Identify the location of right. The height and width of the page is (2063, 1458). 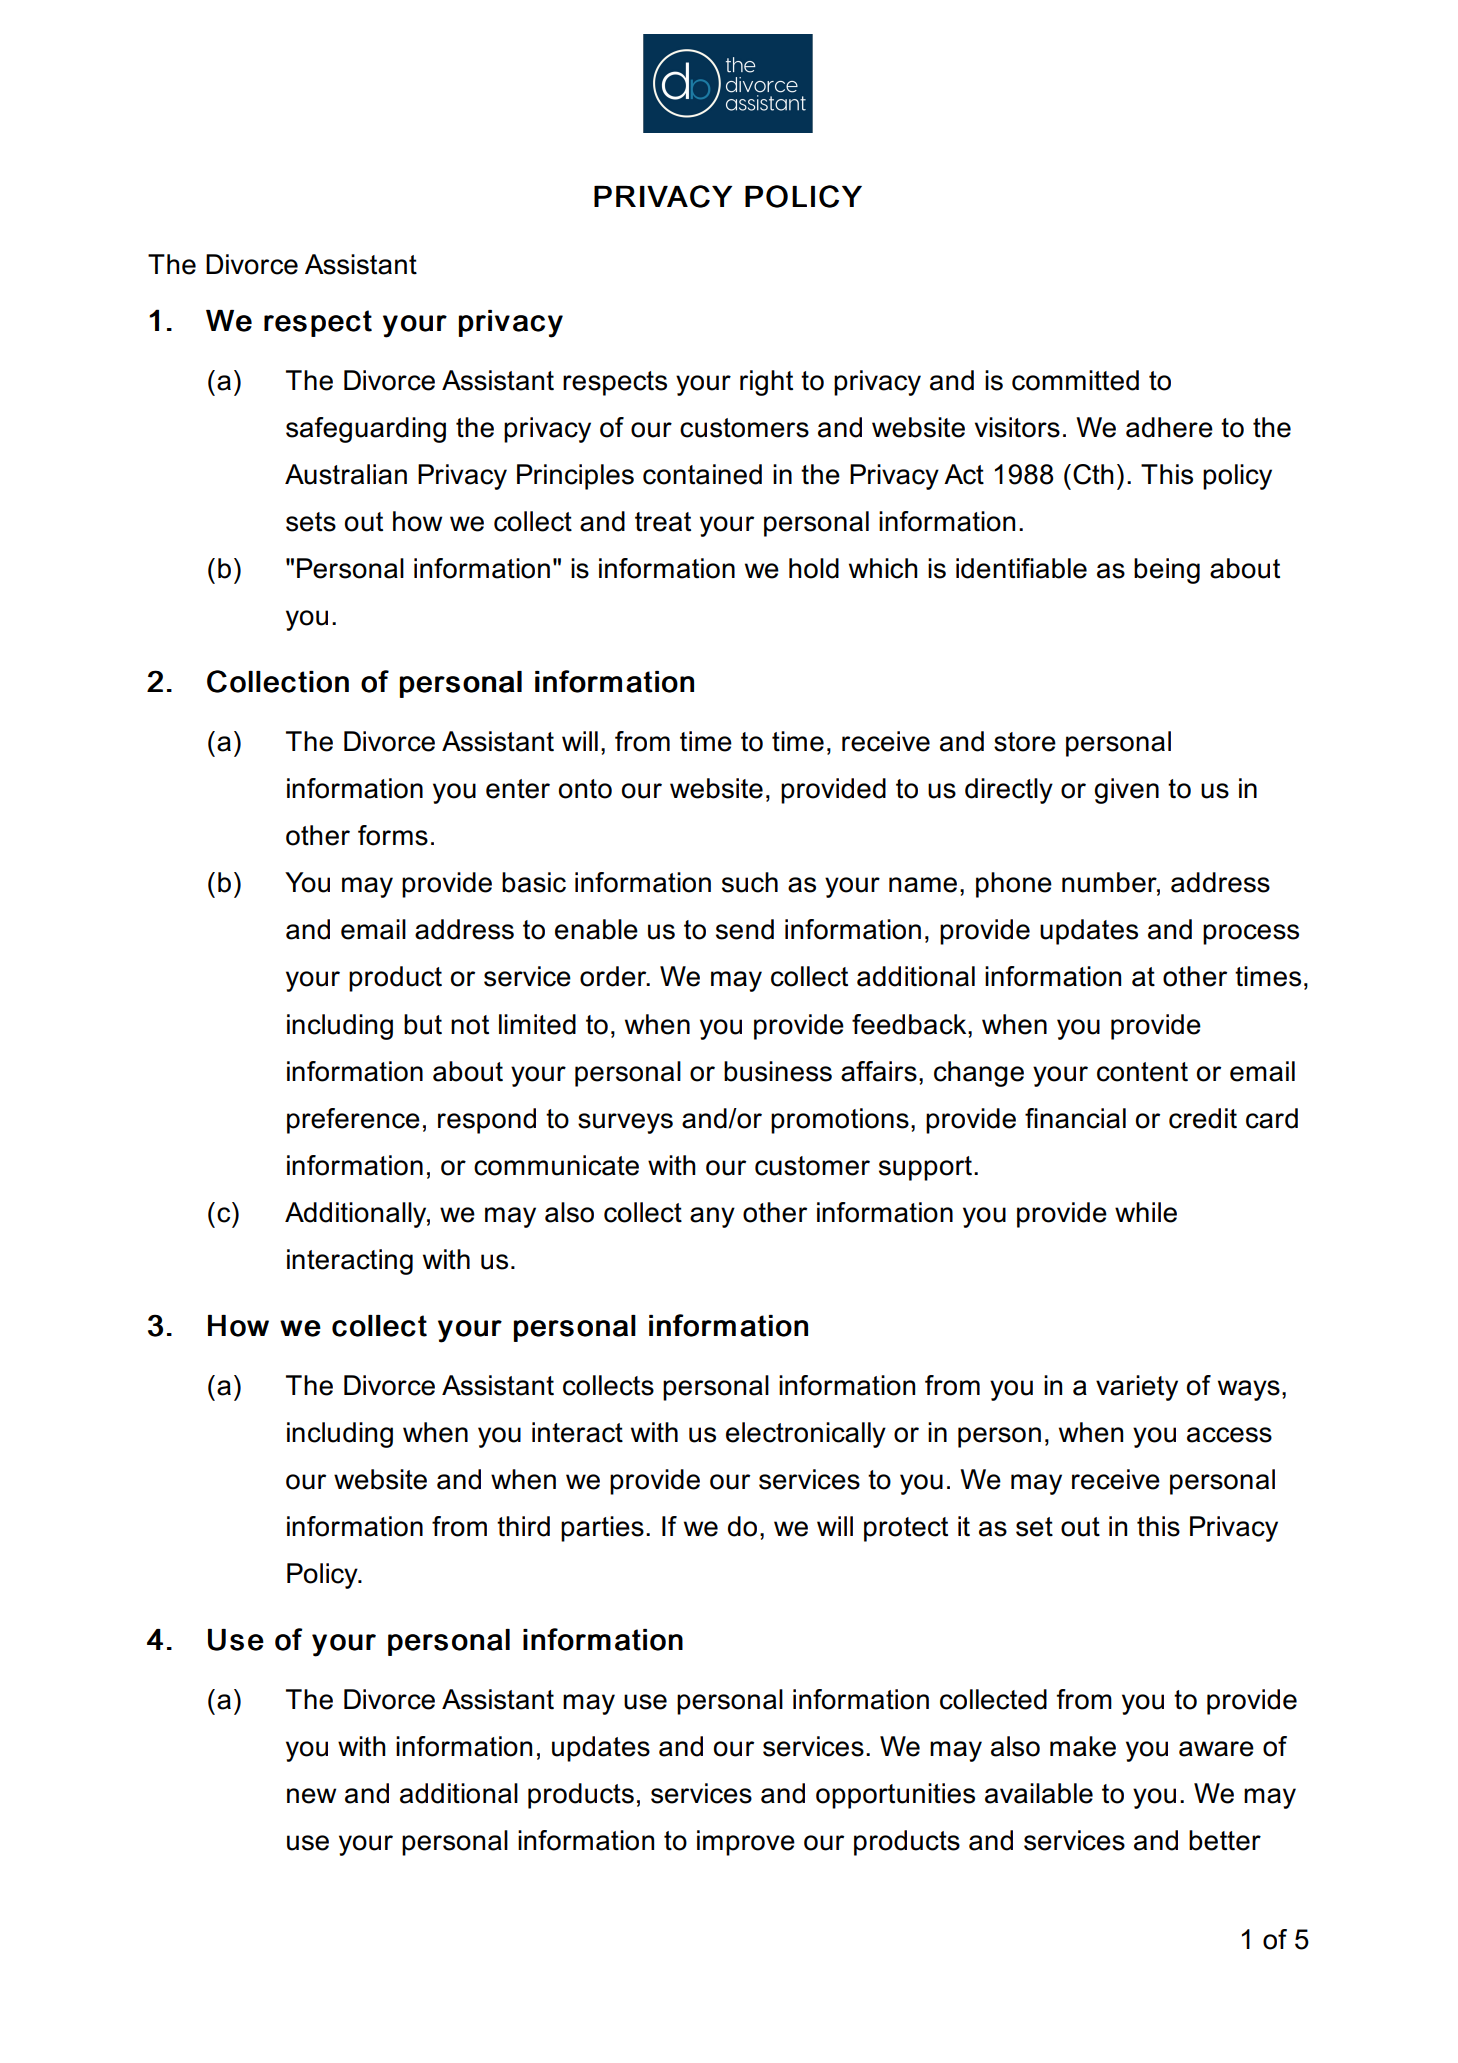
(766, 383).
